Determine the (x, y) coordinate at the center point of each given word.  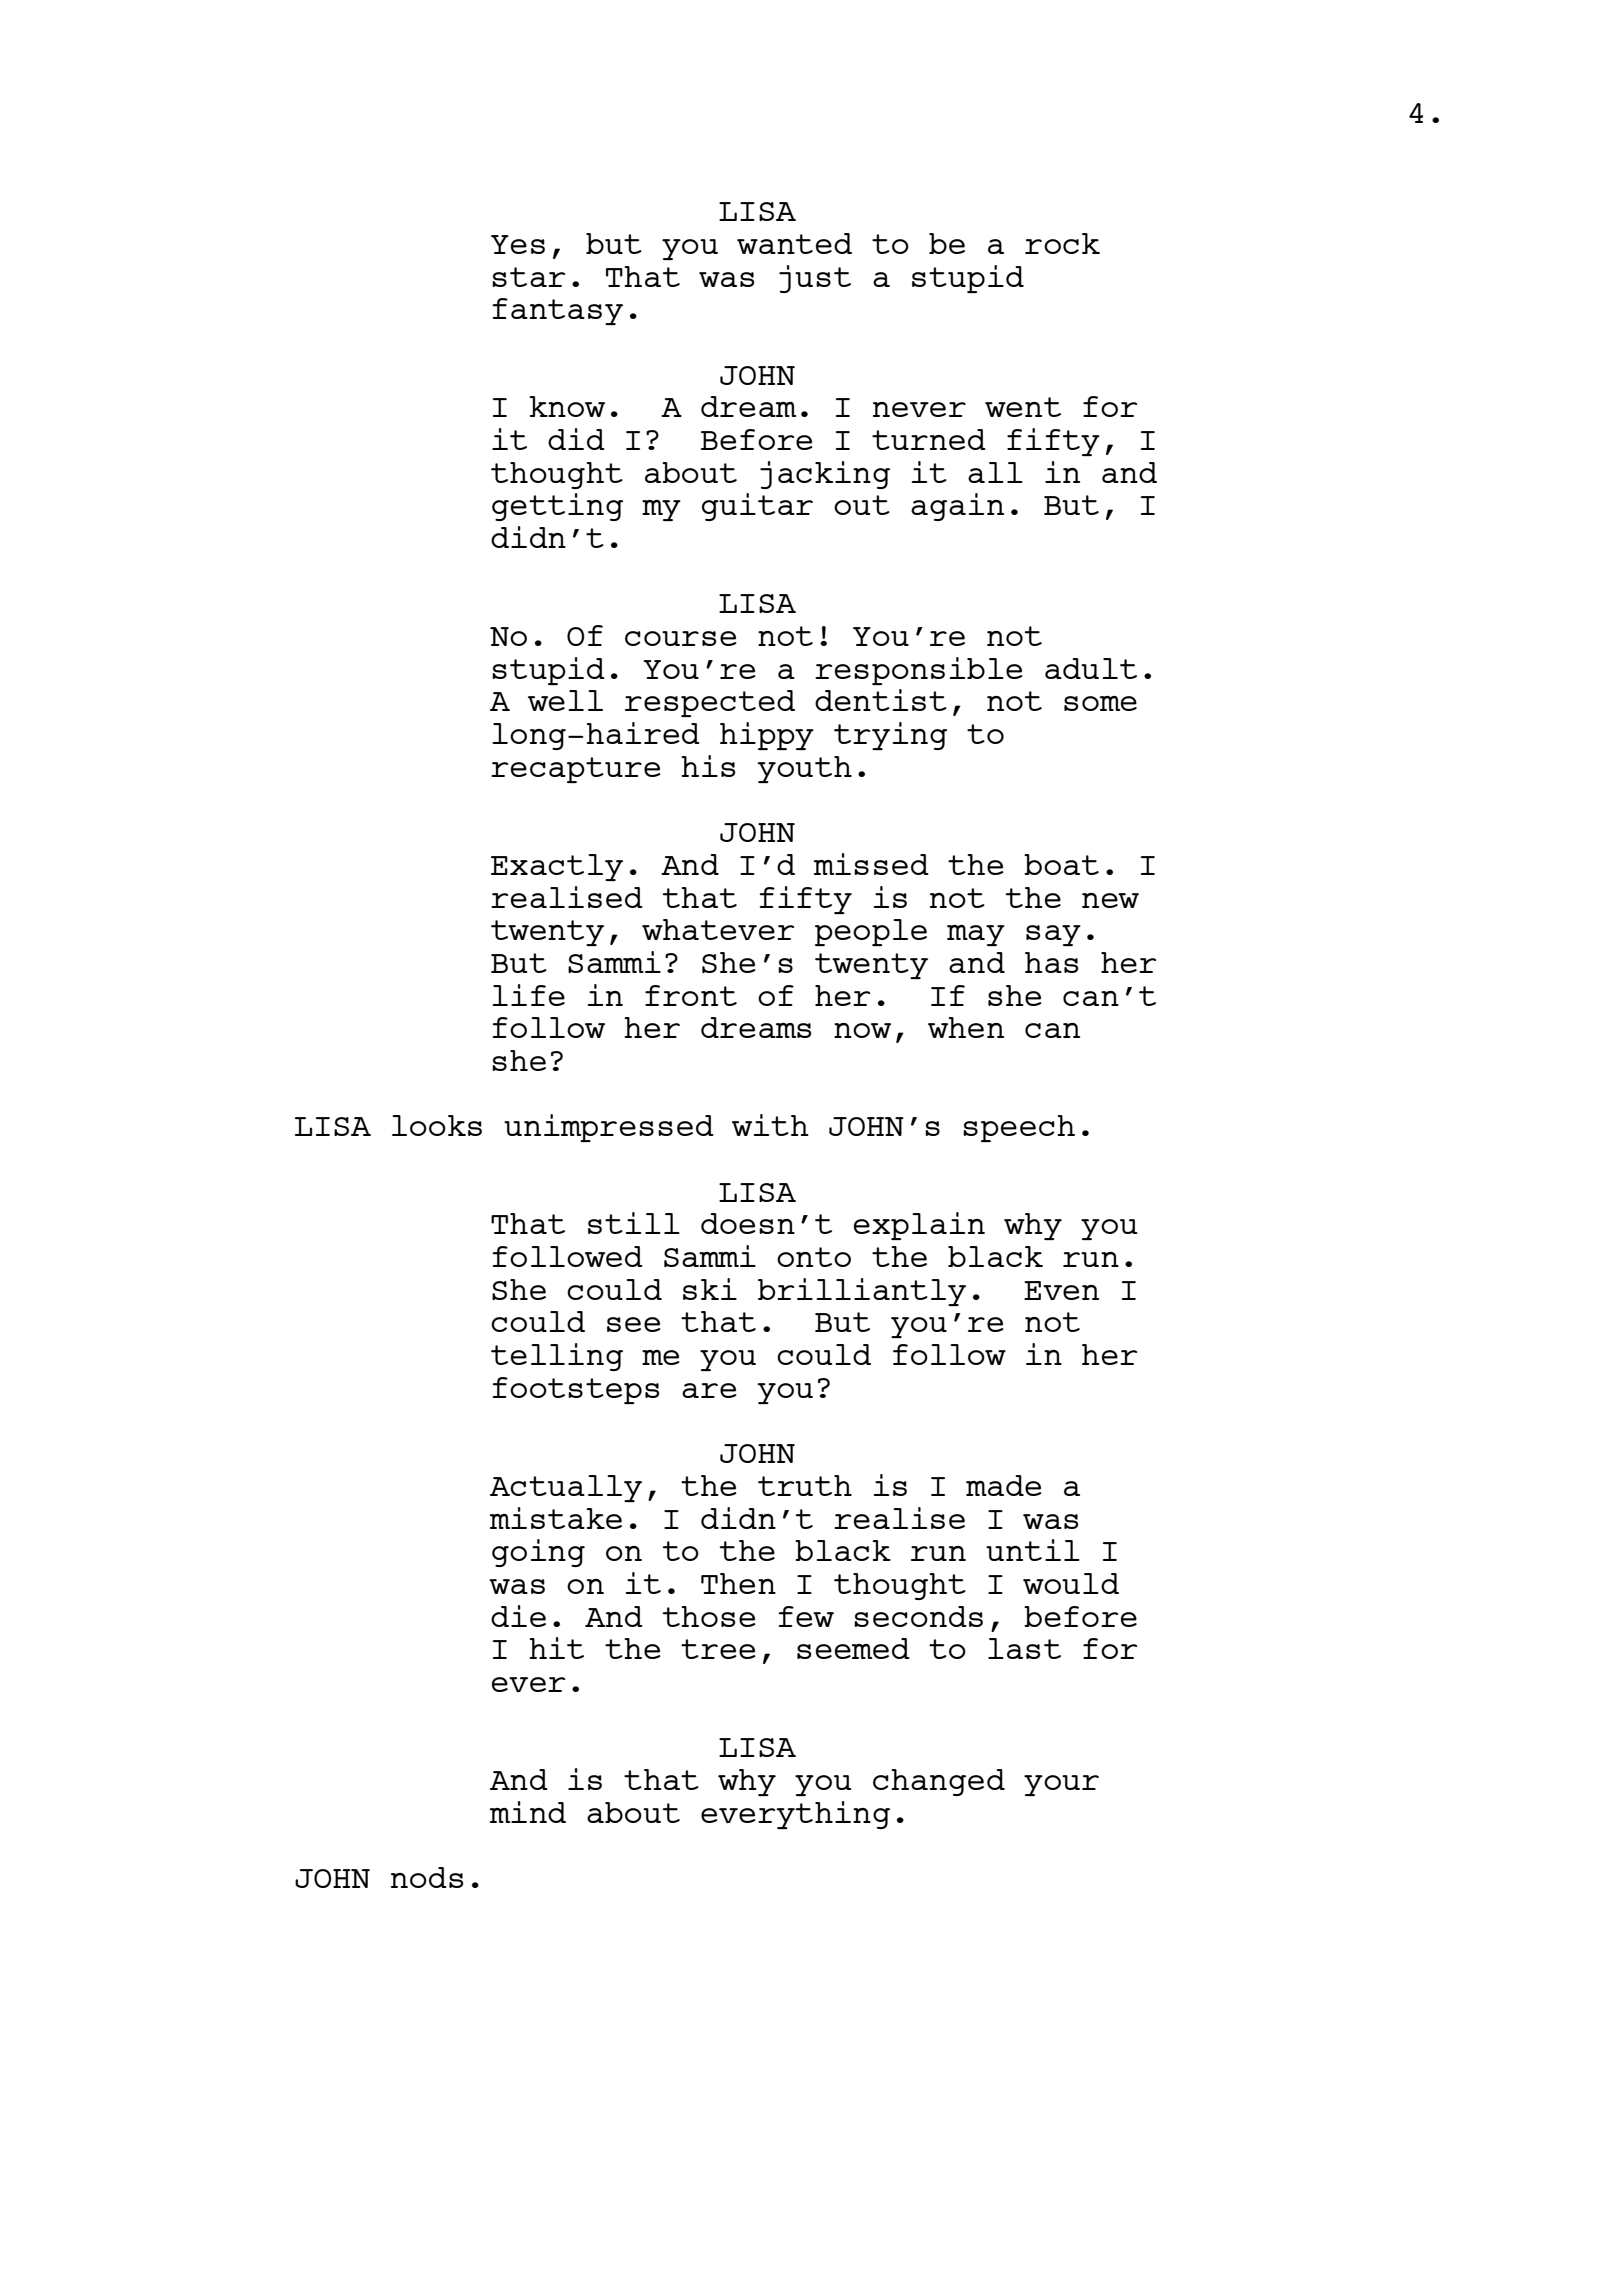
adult (1091, 668)
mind (528, 1812)
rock (1062, 243)
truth (805, 1485)
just (815, 279)
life (528, 995)
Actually (566, 1488)
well (565, 700)
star (528, 277)
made (1004, 1485)
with (770, 1125)
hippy (767, 736)
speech (1019, 1128)
